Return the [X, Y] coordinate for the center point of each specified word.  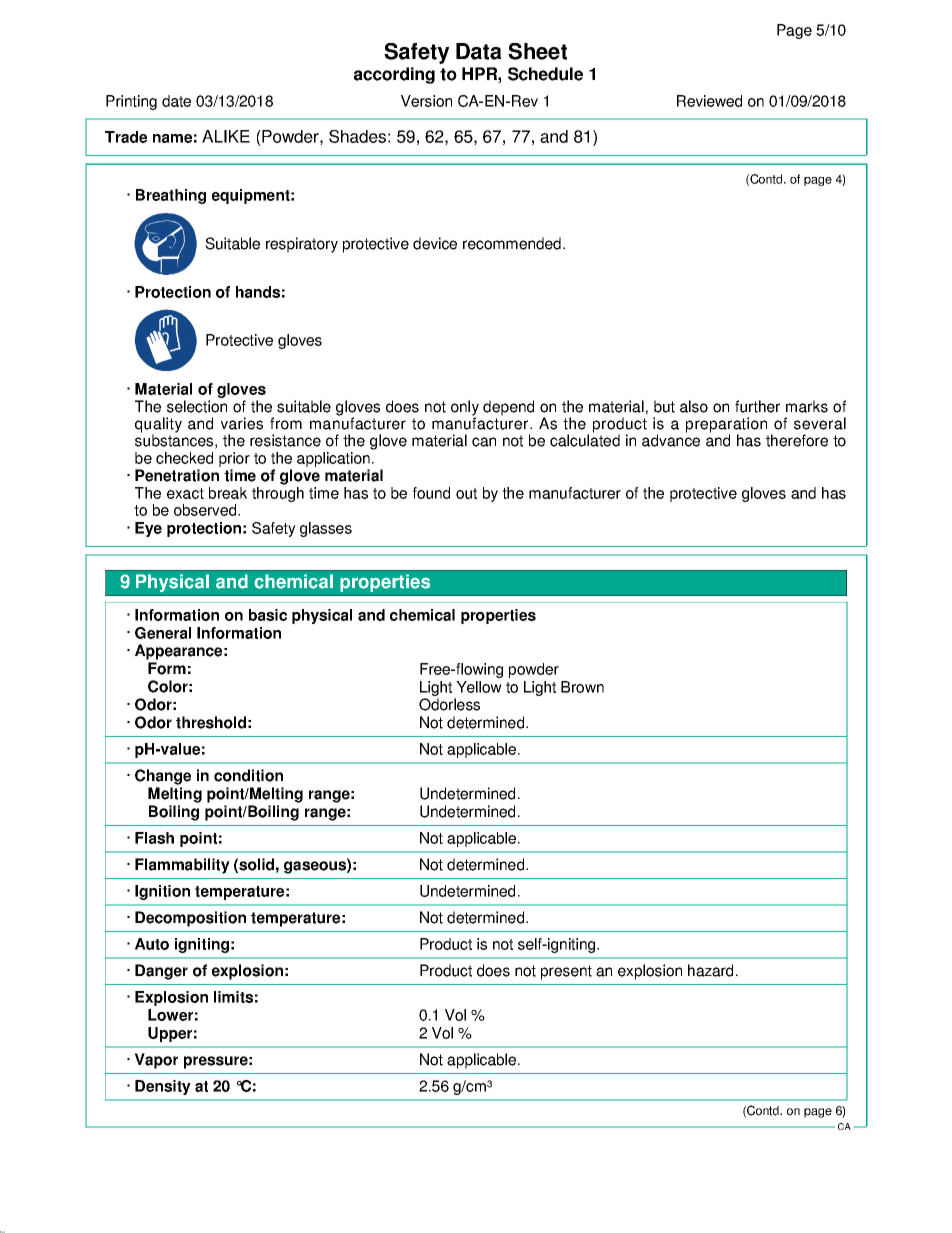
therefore [797, 440]
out [466, 493]
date [176, 101]
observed [206, 510]
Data [479, 51]
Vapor [156, 1061]
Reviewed [709, 101]
